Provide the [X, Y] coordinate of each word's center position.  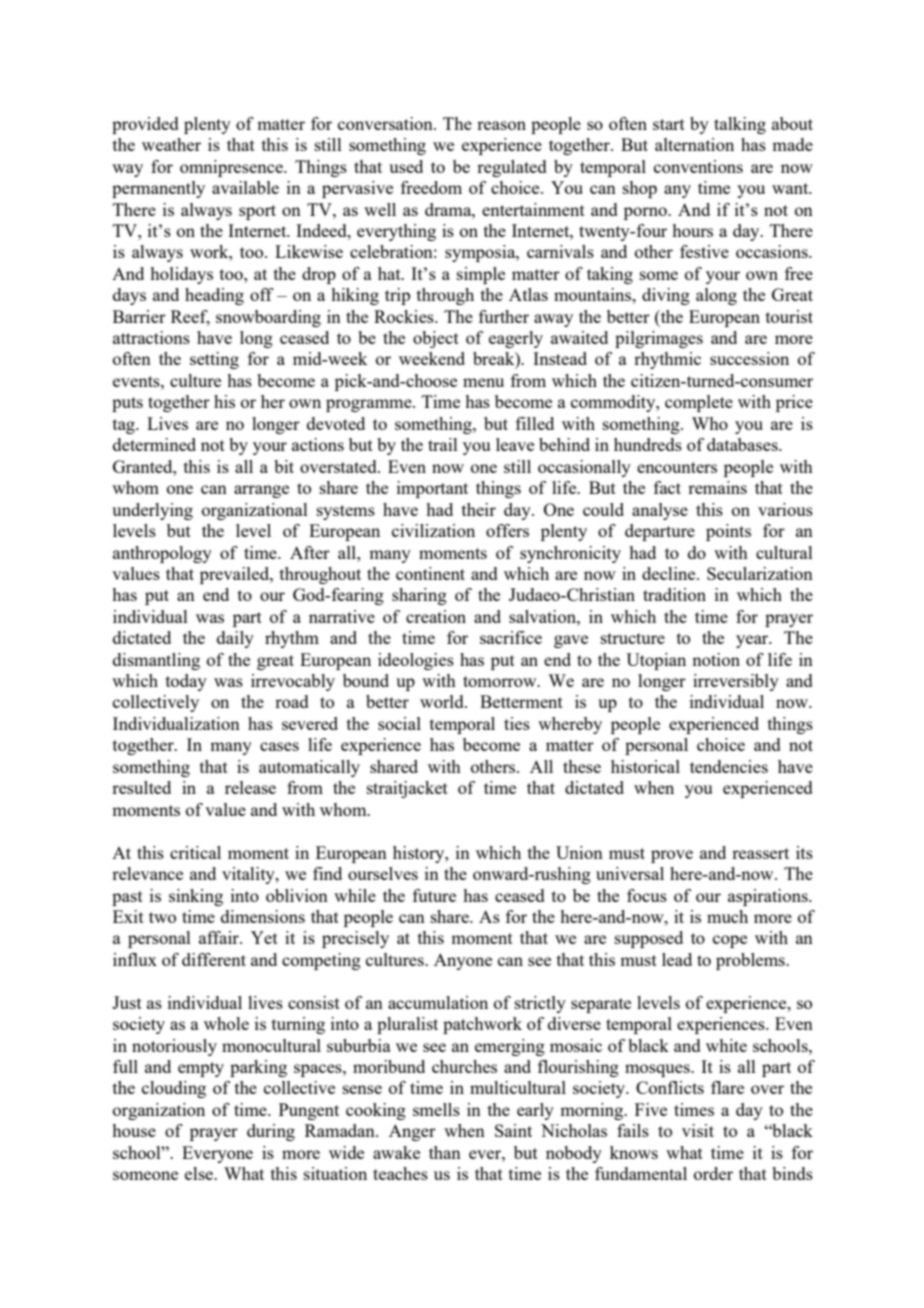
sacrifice [511, 637]
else [200, 1173]
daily [235, 639]
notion [716, 659]
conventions [698, 166]
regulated [512, 168]
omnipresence [232, 168]
